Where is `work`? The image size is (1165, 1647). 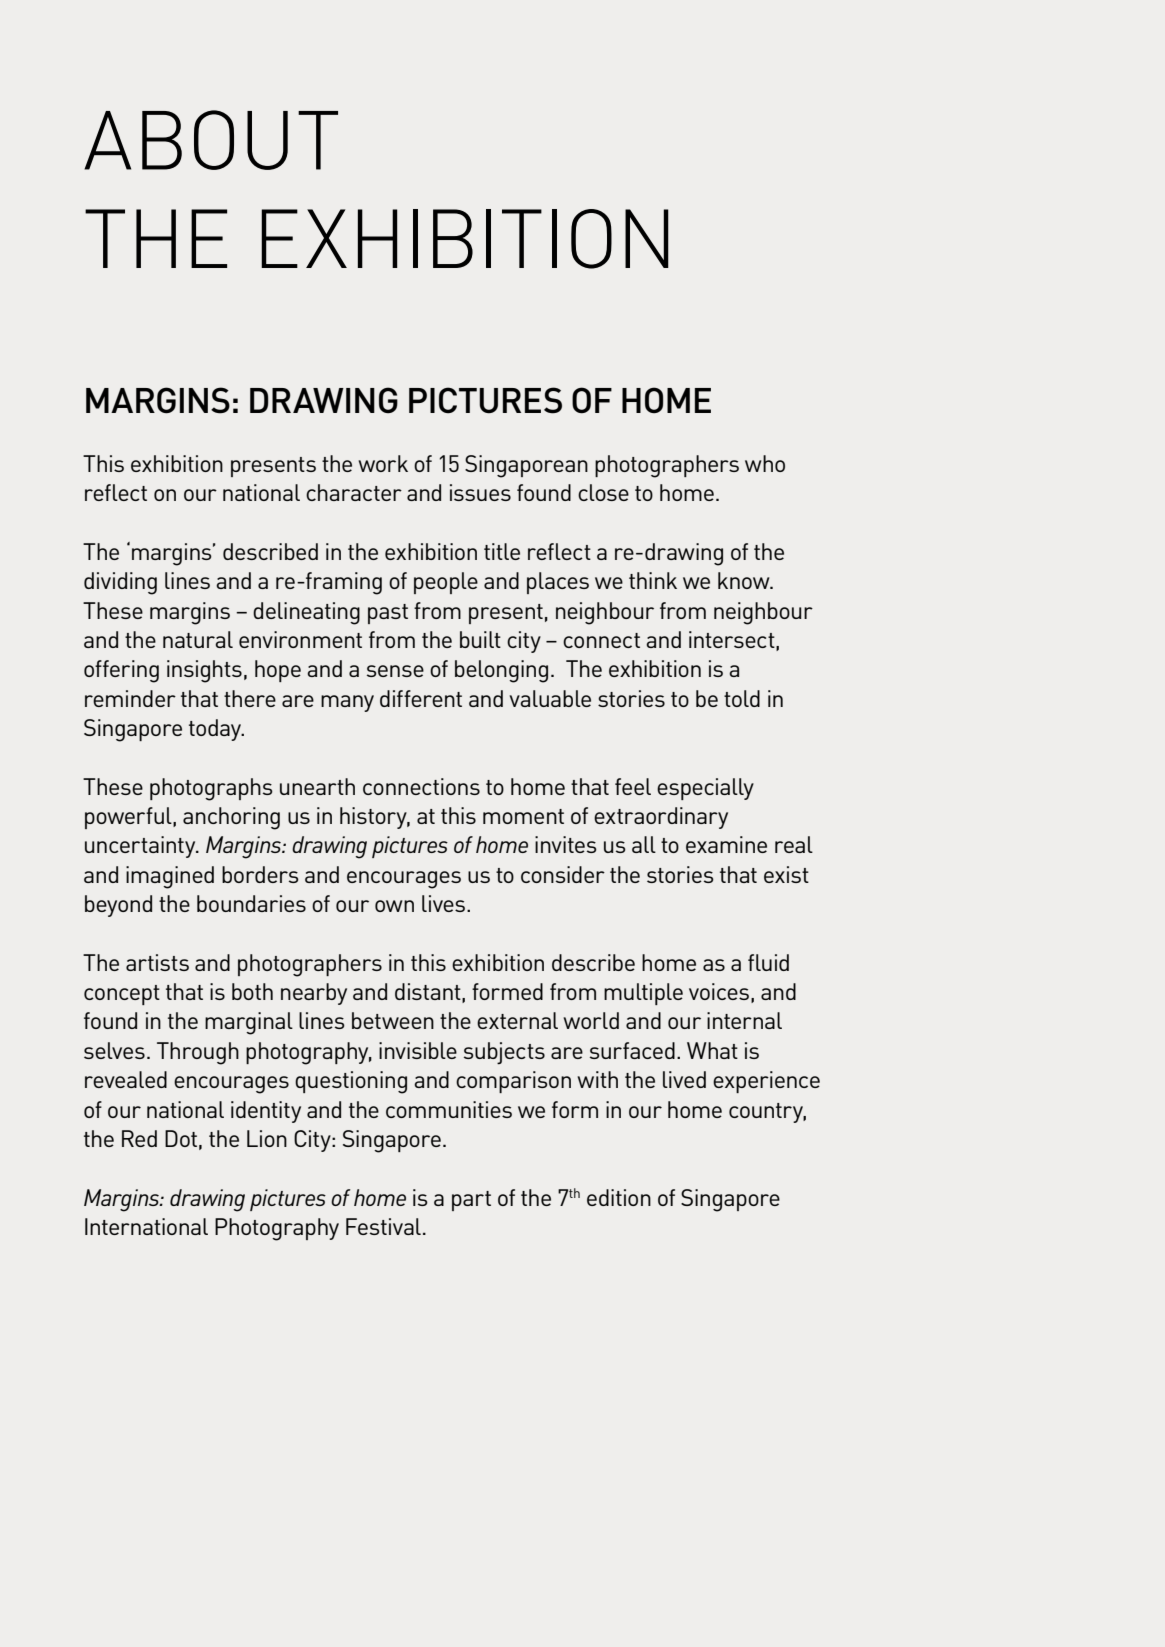 work is located at coordinates (383, 463).
